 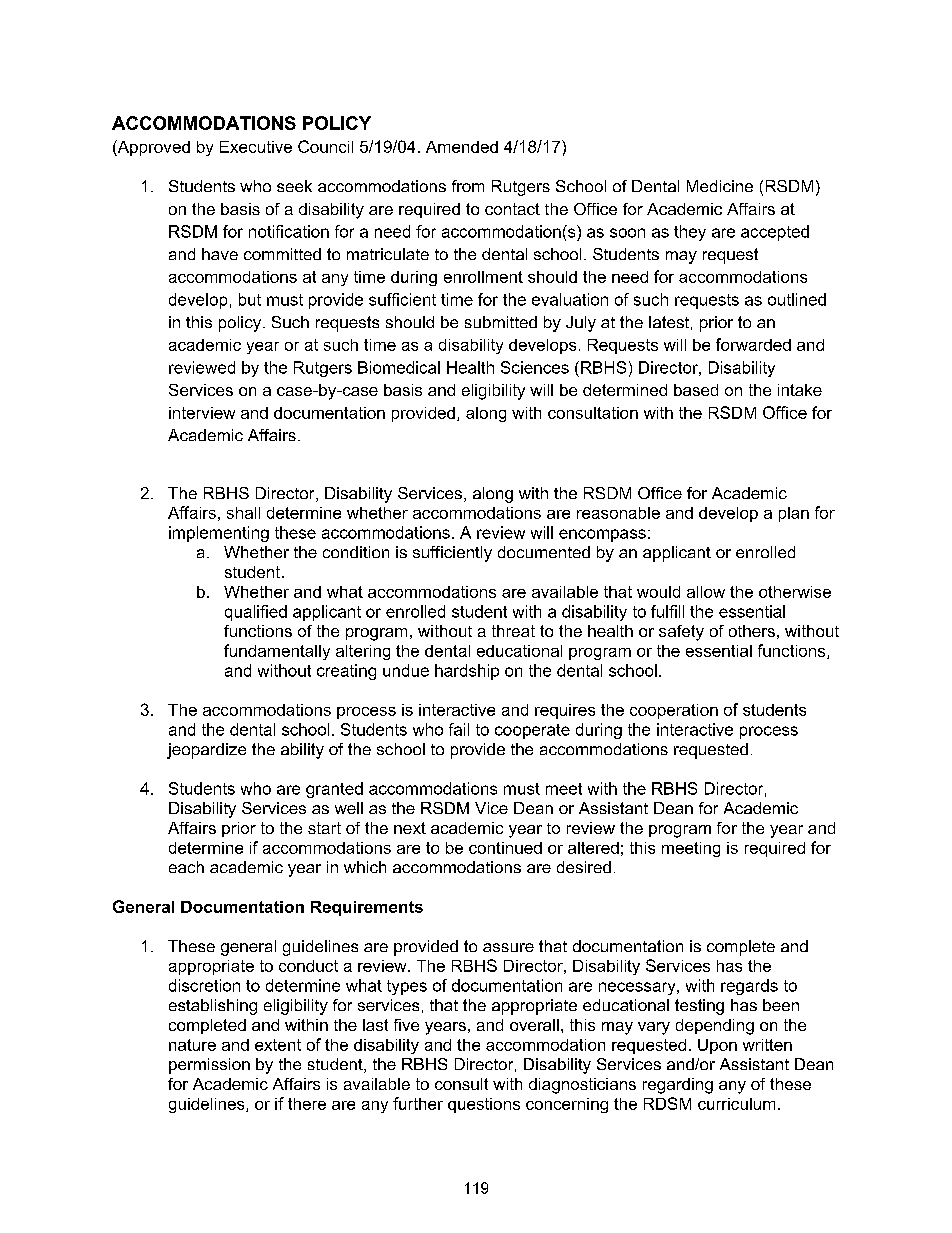 What do you see at coordinates (674, 711) in the image?
I see `cooperation` at bounding box center [674, 711].
